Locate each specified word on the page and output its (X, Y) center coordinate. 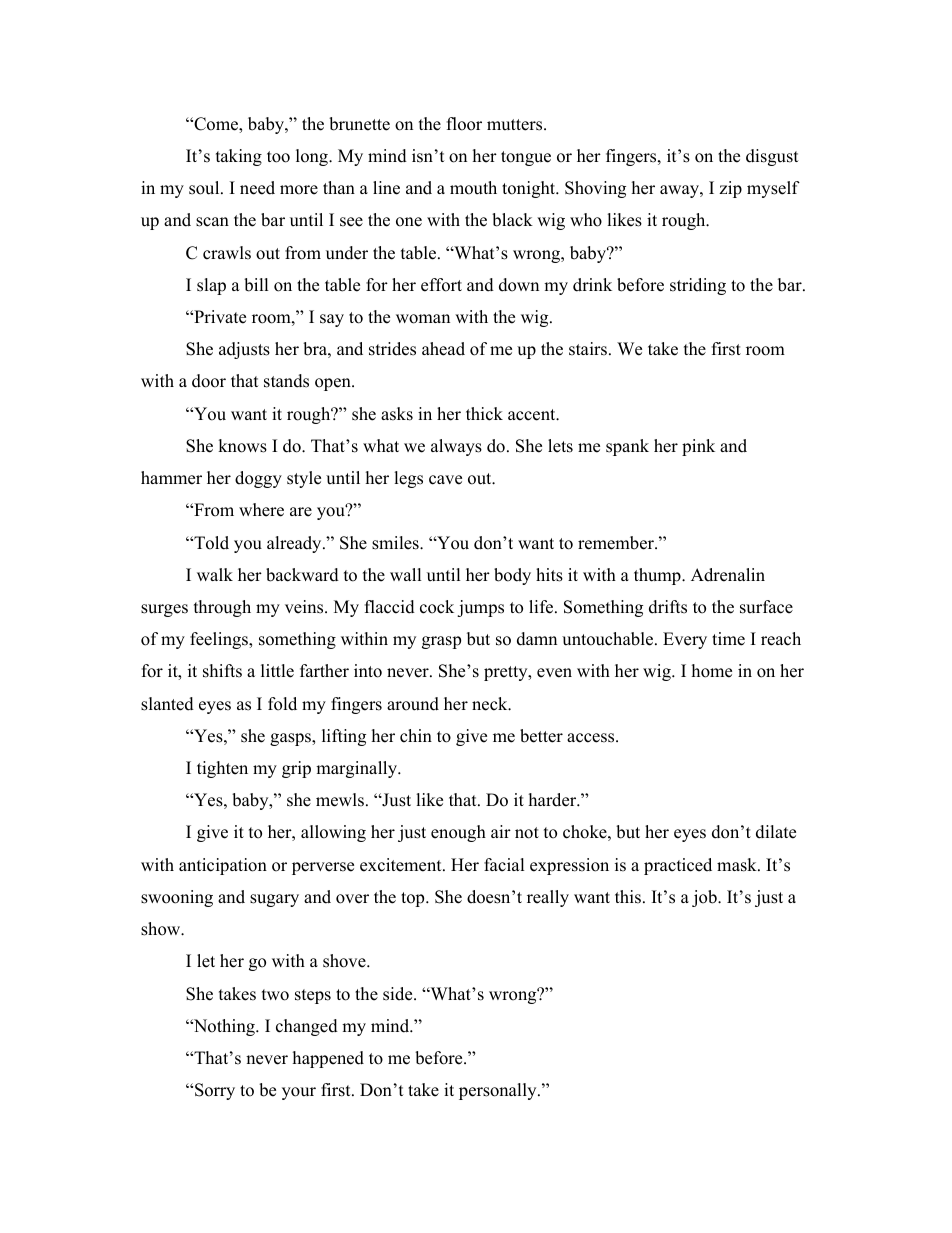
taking (239, 157)
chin (416, 736)
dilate (776, 832)
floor (464, 124)
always (456, 447)
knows (242, 446)
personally (499, 1091)
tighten (222, 769)
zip (730, 189)
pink (698, 447)
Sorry (215, 1091)
